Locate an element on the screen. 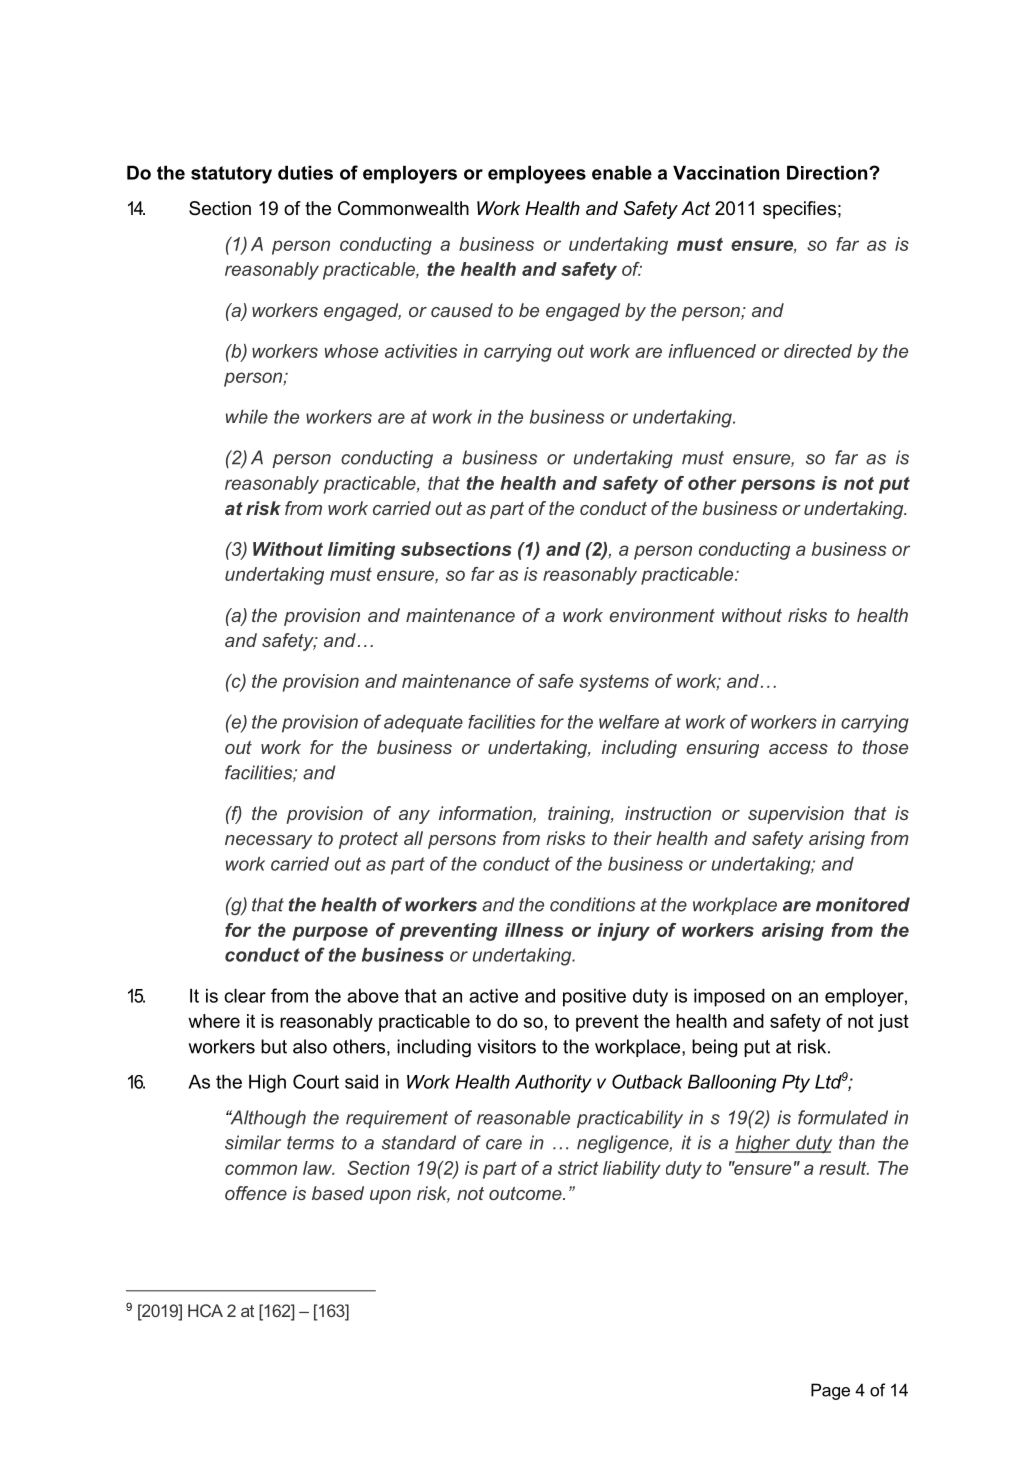  Page is located at coordinates (830, 1391).
